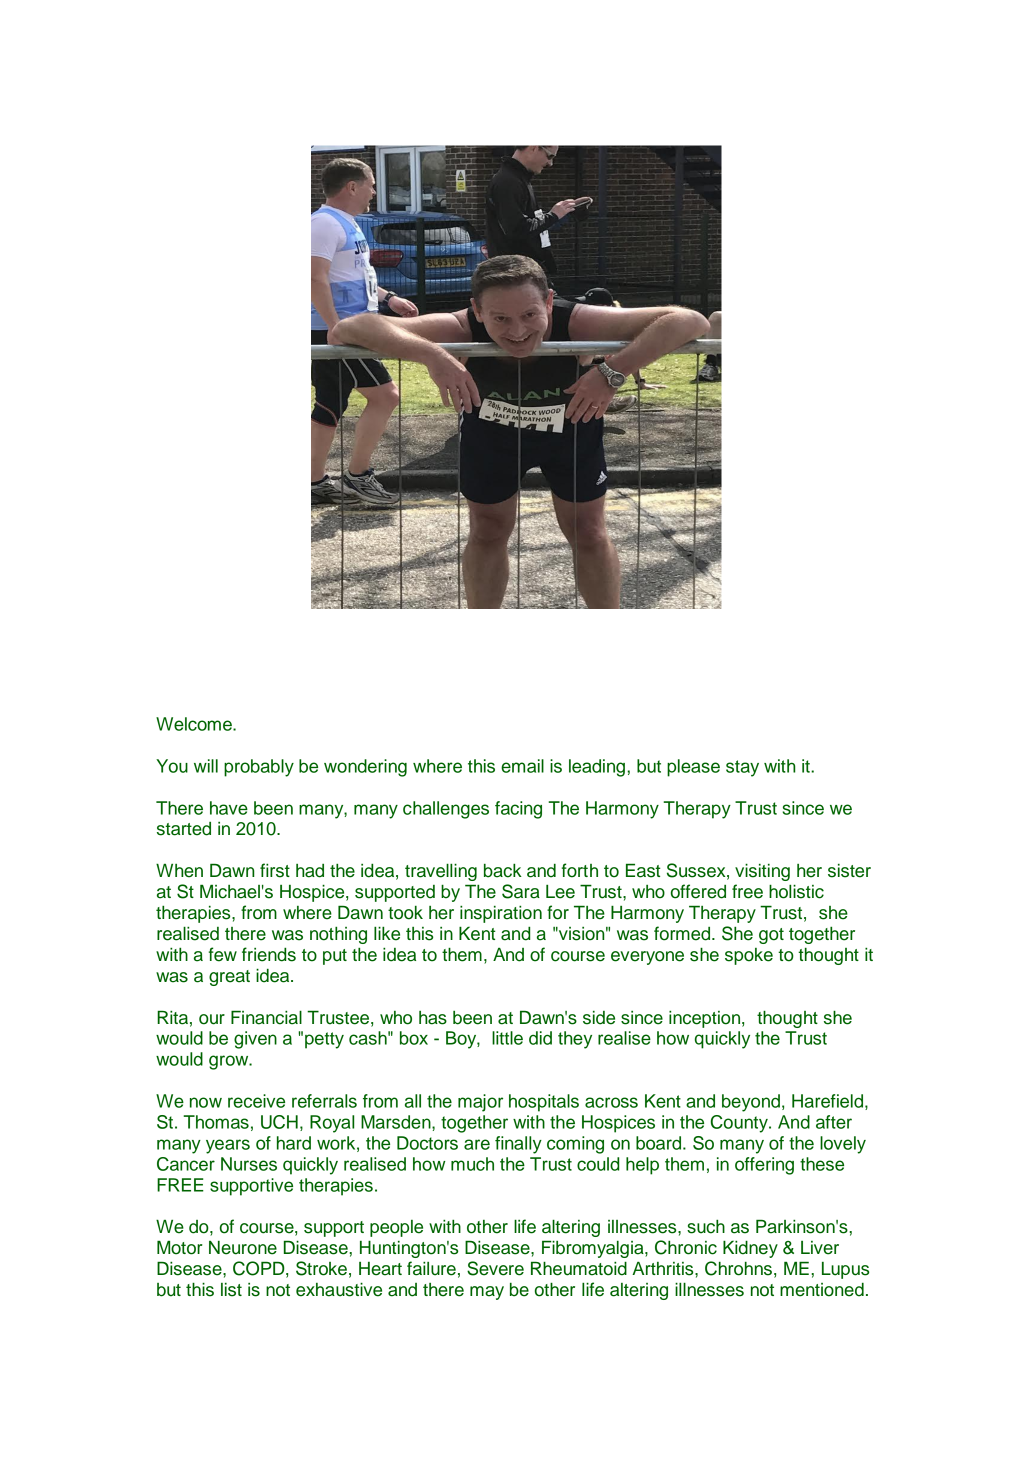 The height and width of the page is (1460, 1033). I want to click on stay, so click(742, 768).
